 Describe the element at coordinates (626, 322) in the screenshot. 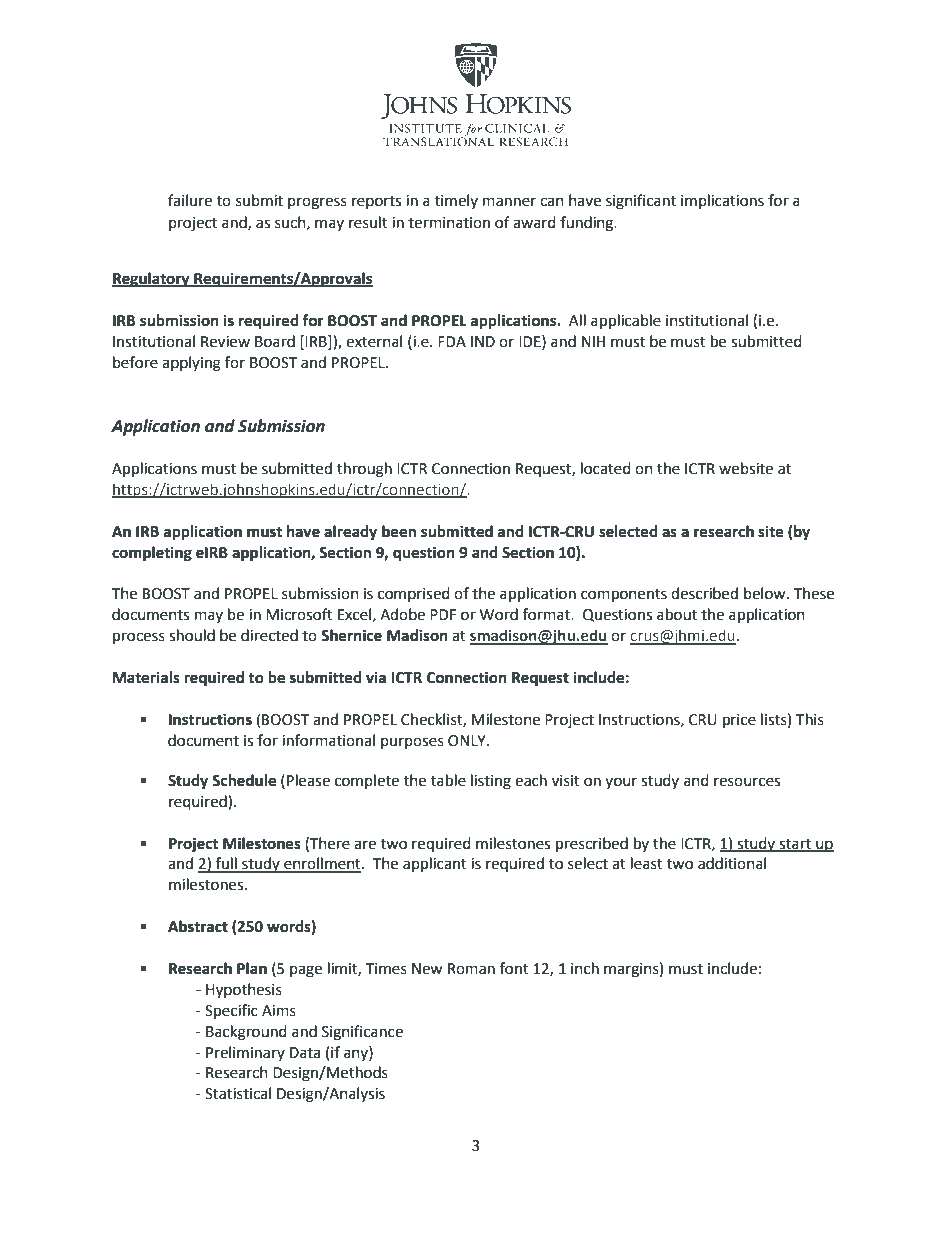

I see `applicable` at that location.
